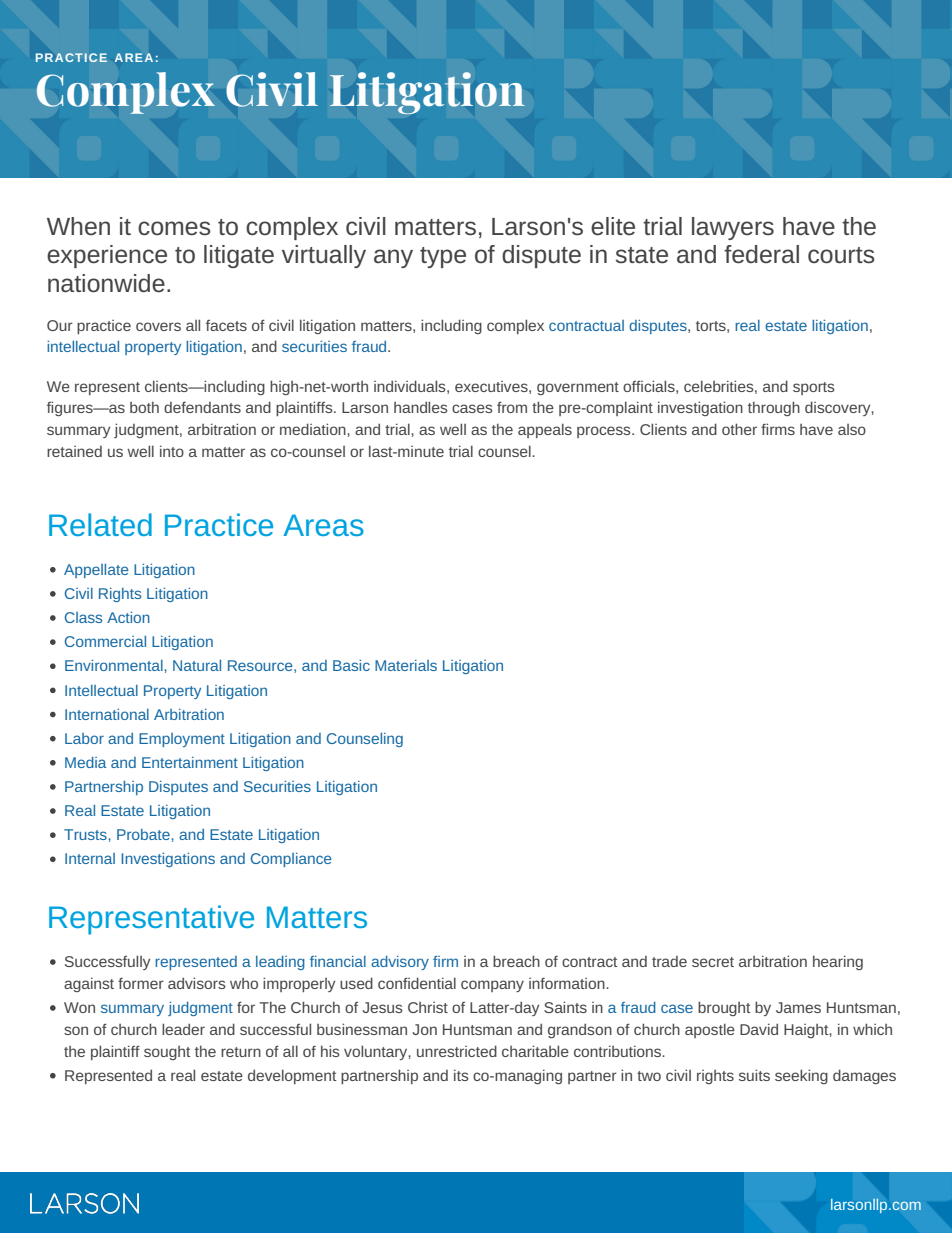  I want to click on unrestricted, so click(457, 1051).
